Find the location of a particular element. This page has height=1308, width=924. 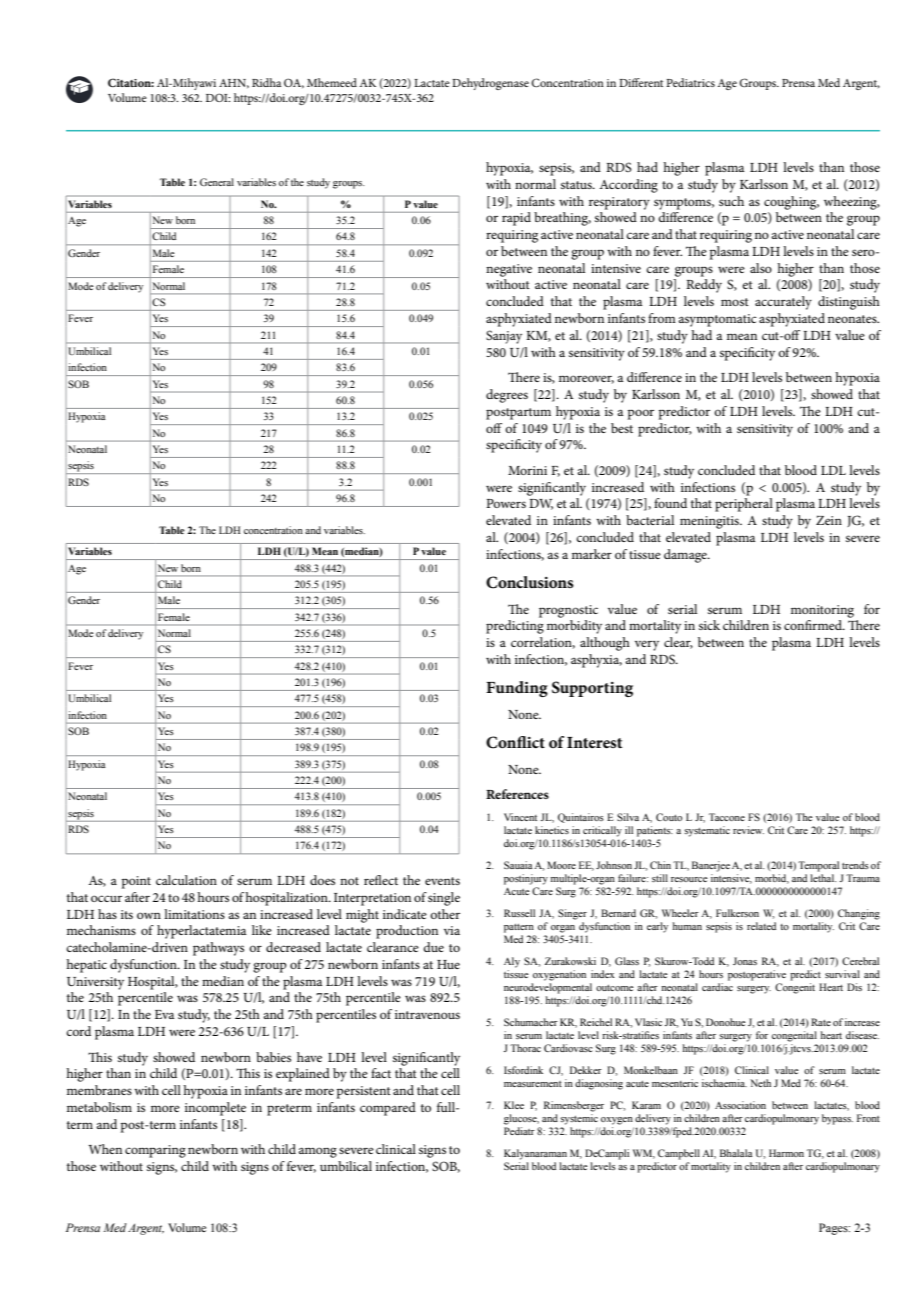

comparing is located at coordinates (155, 1151).
